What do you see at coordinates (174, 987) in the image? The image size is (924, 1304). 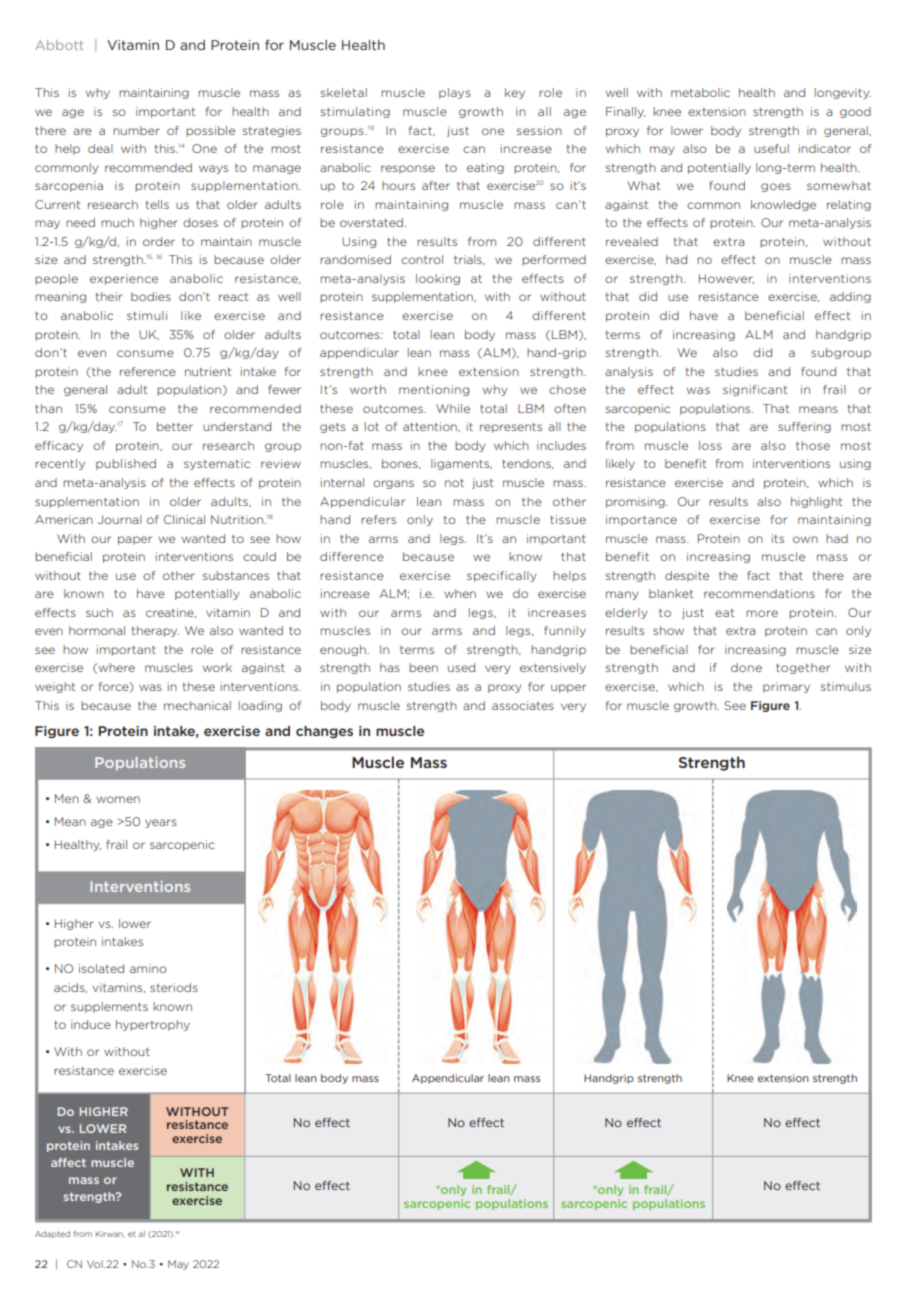 I see `steriods` at bounding box center [174, 987].
